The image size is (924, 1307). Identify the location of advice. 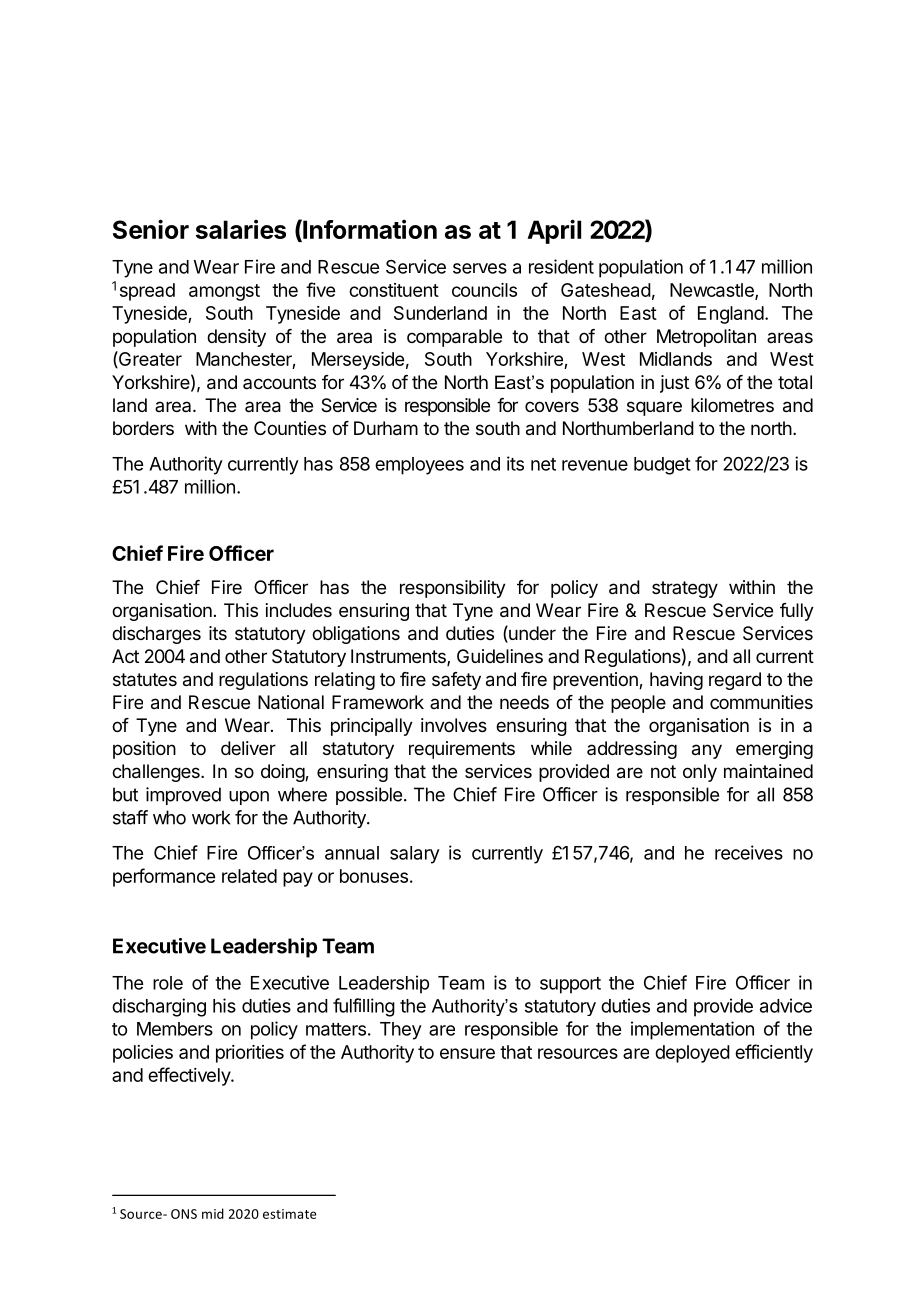
(786, 1005).
